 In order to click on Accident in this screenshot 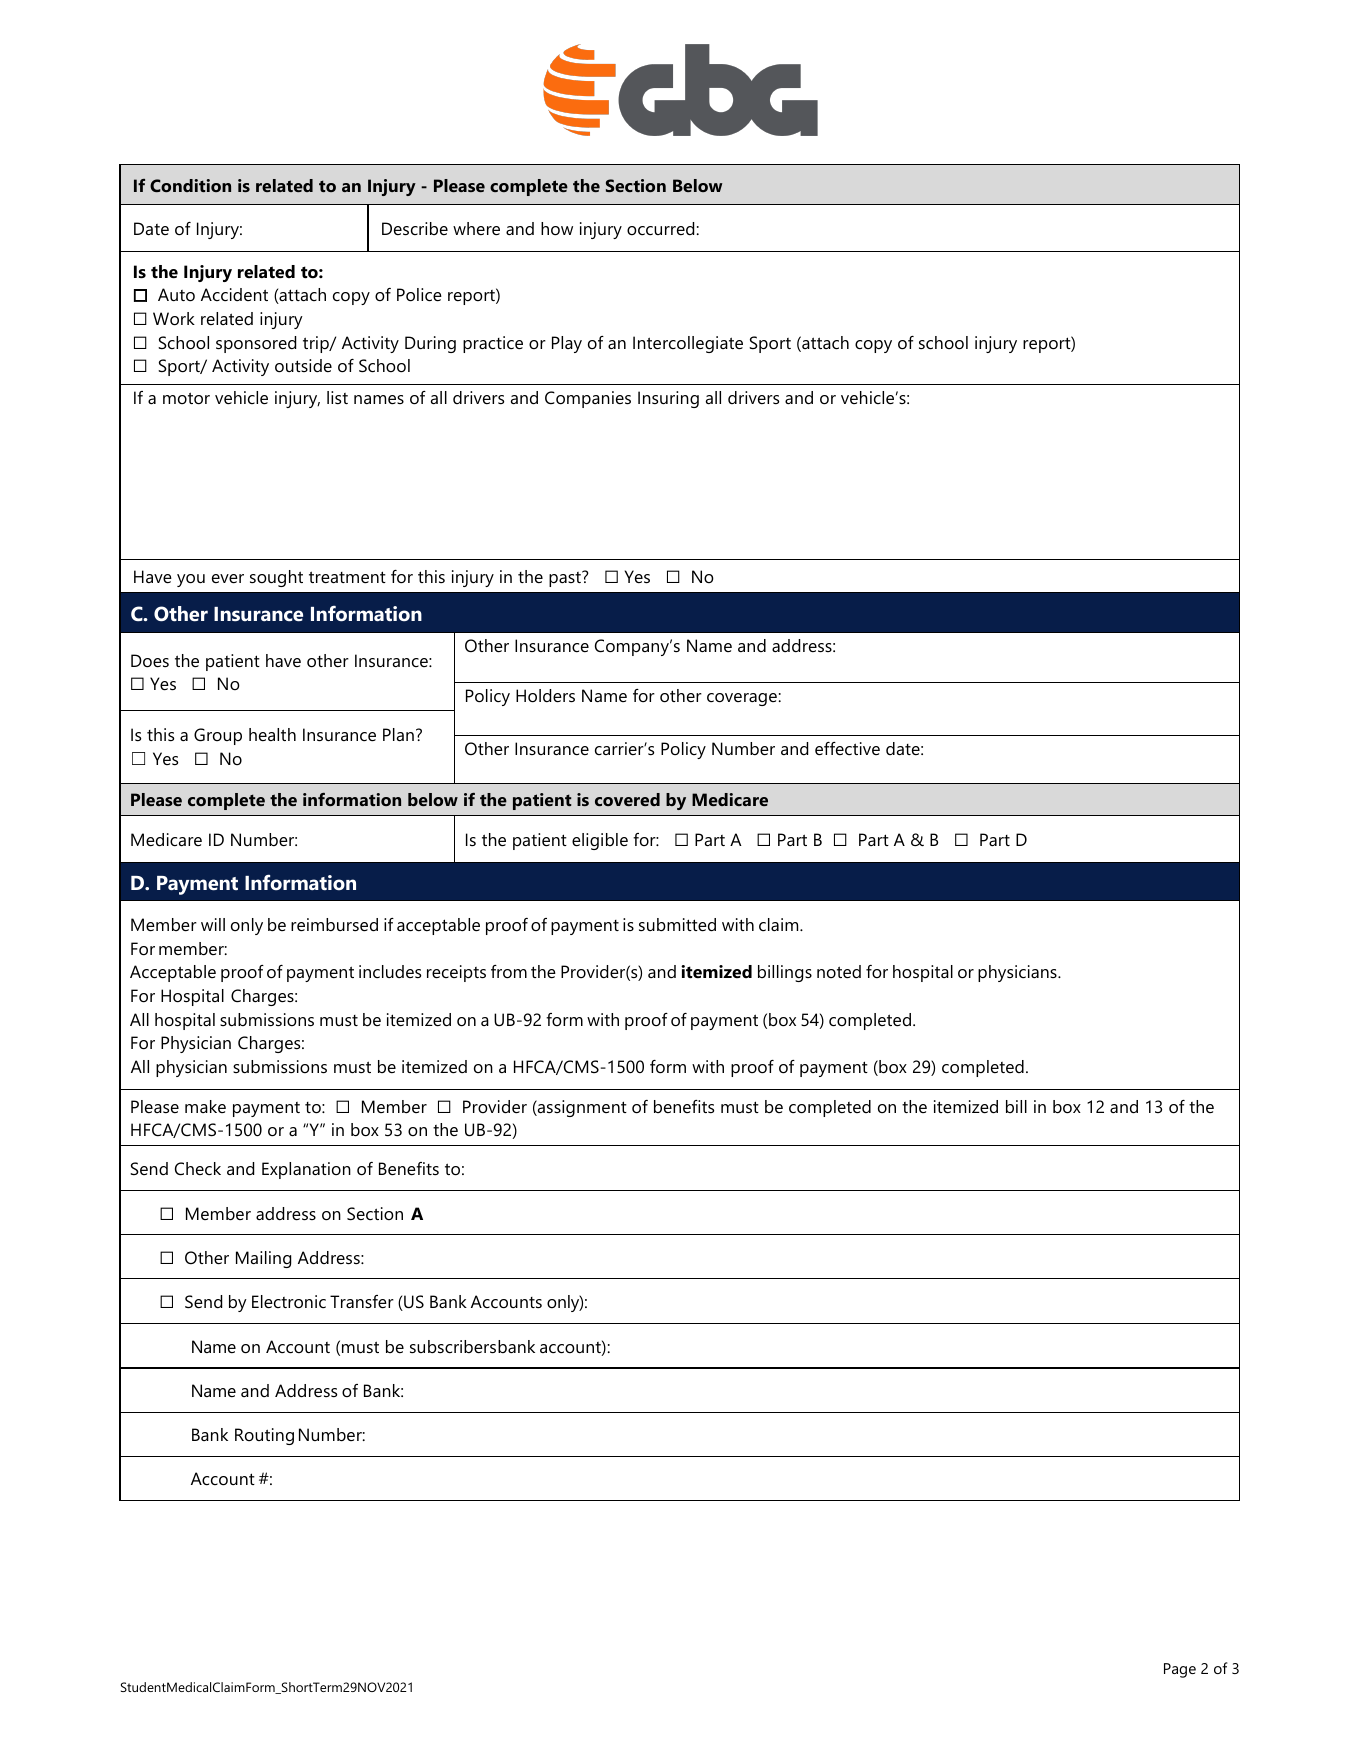, I will do `click(234, 294)`.
